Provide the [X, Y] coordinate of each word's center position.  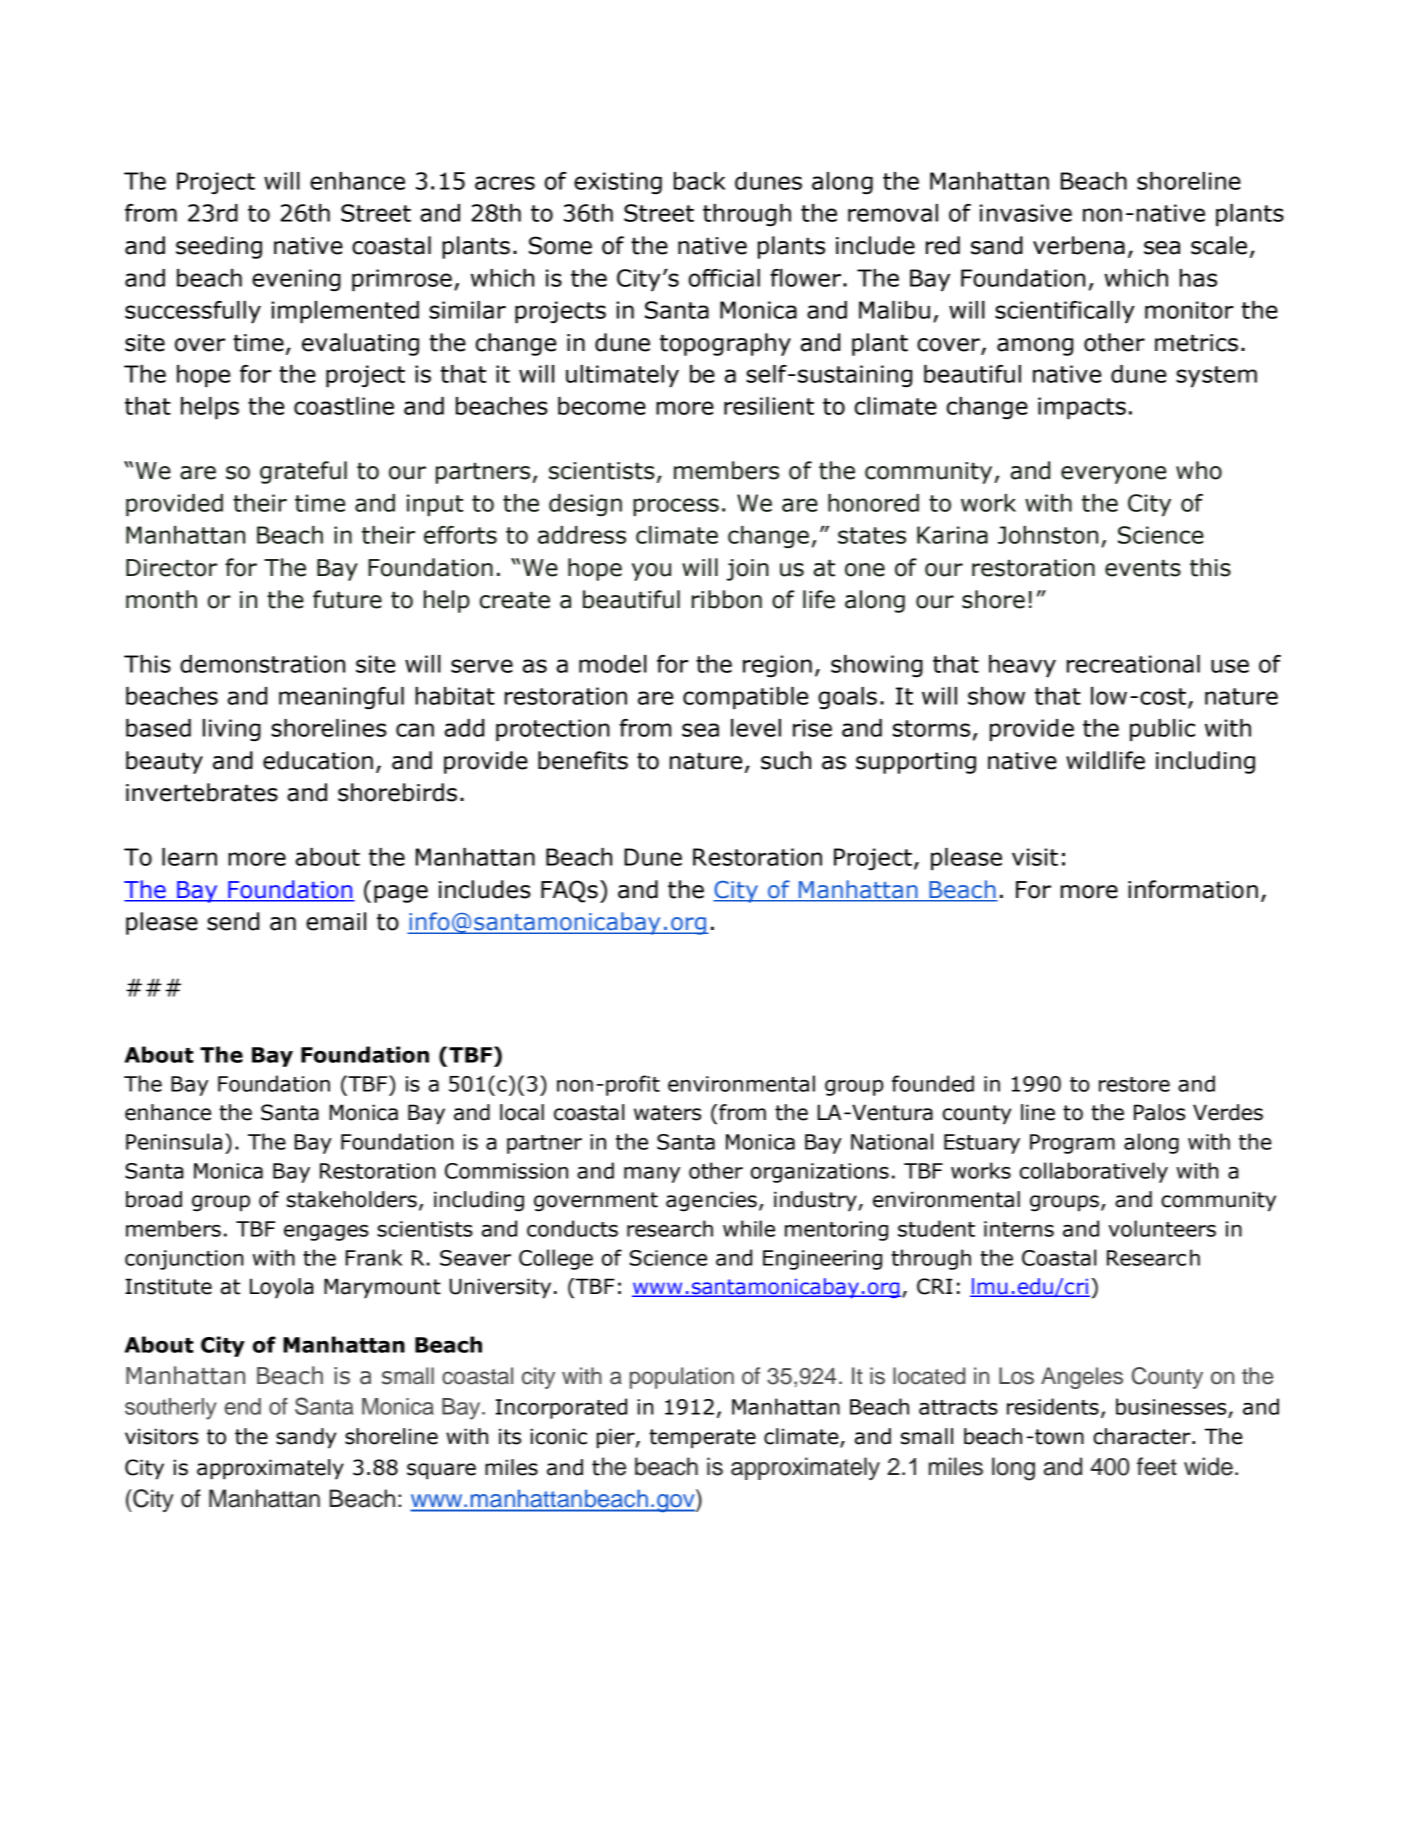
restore [1134, 1084]
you [651, 572]
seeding [219, 247]
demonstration [262, 664]
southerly [171, 1409]
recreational [1133, 664]
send [233, 921]
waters [667, 1113]
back [700, 181]
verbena [1079, 245]
